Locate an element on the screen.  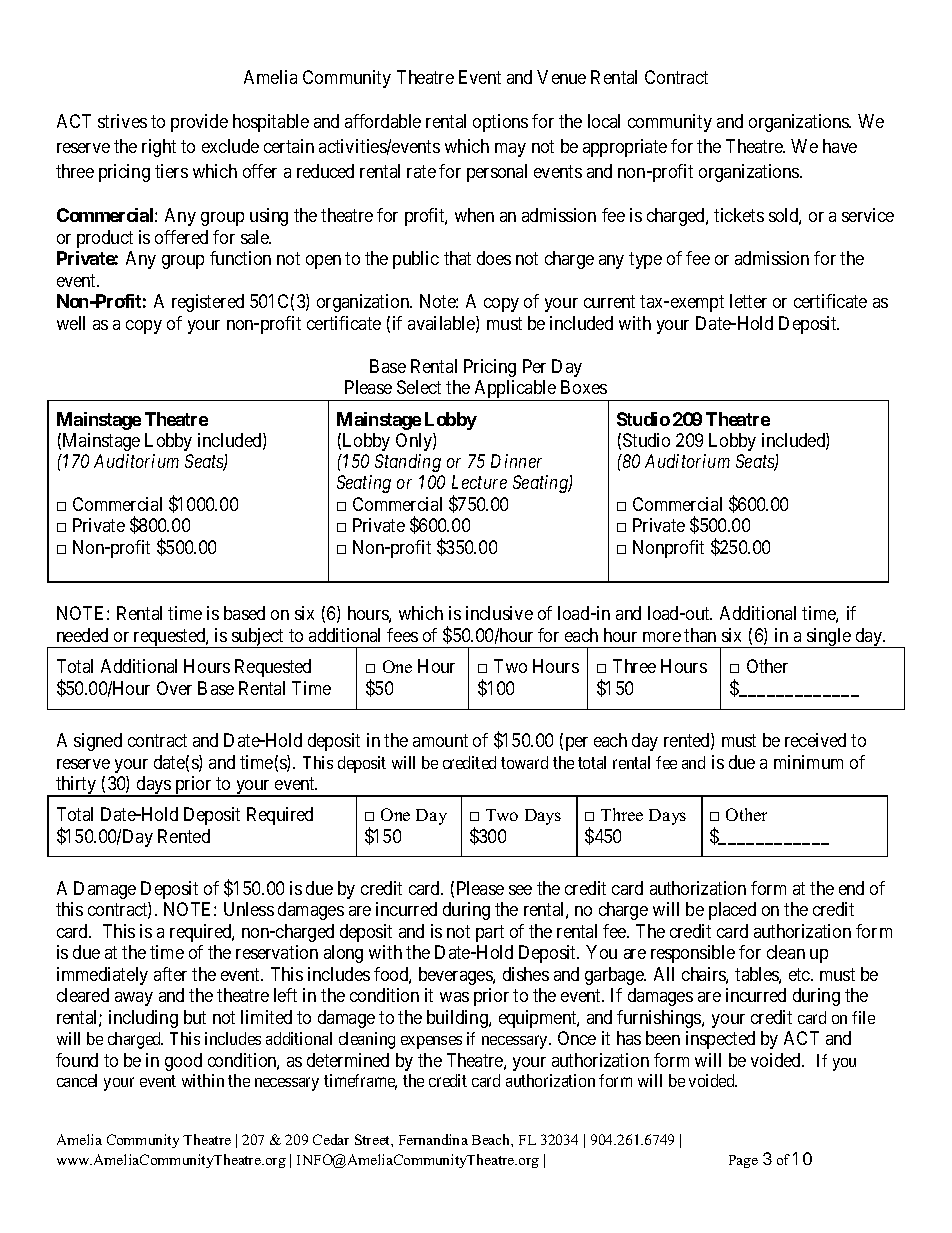
Page is located at coordinates (743, 1161).
